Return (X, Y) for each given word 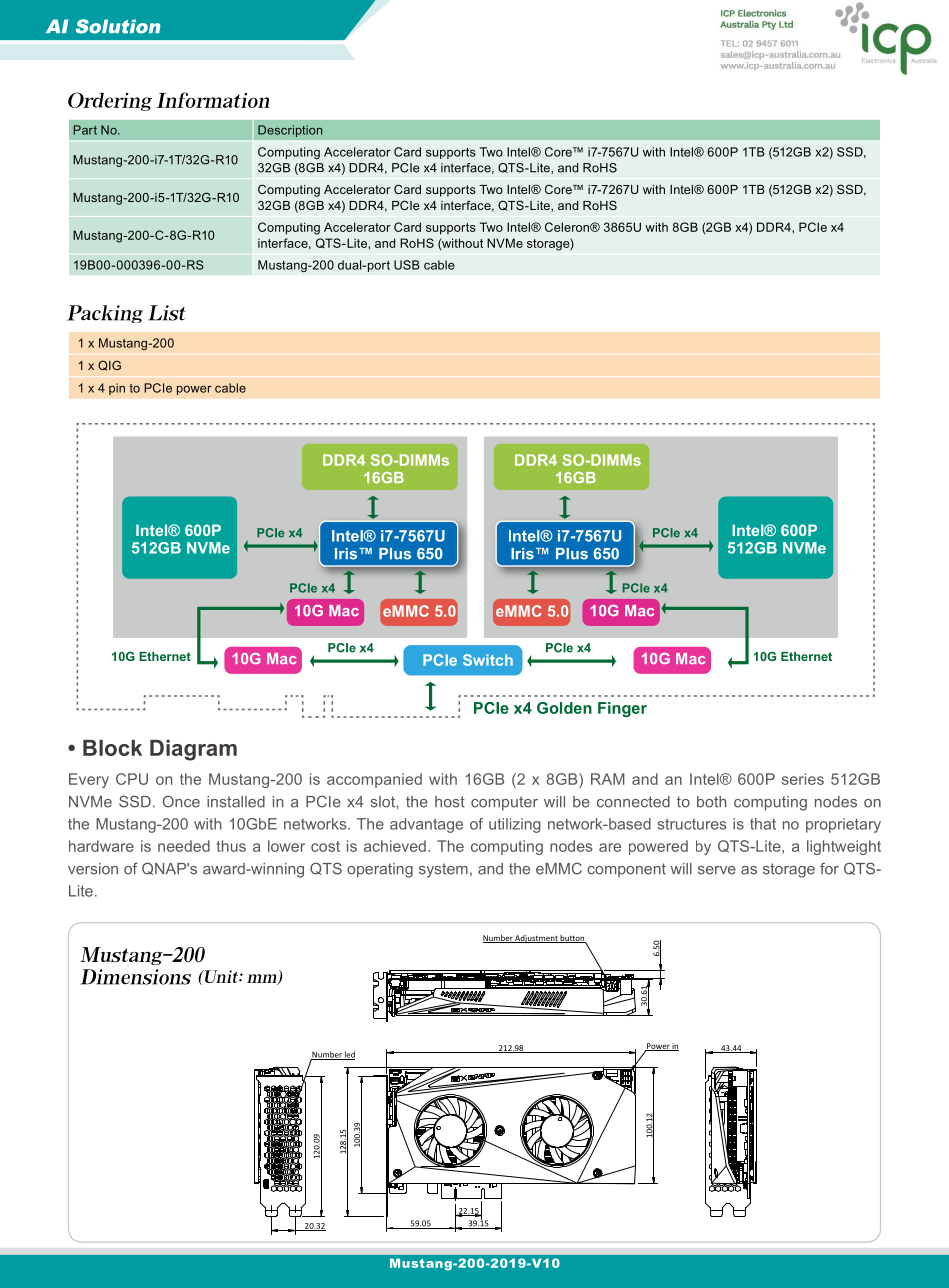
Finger (622, 709)
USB (407, 265)
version (93, 869)
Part (85, 130)
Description (290, 131)
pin (117, 389)
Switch (488, 660)
